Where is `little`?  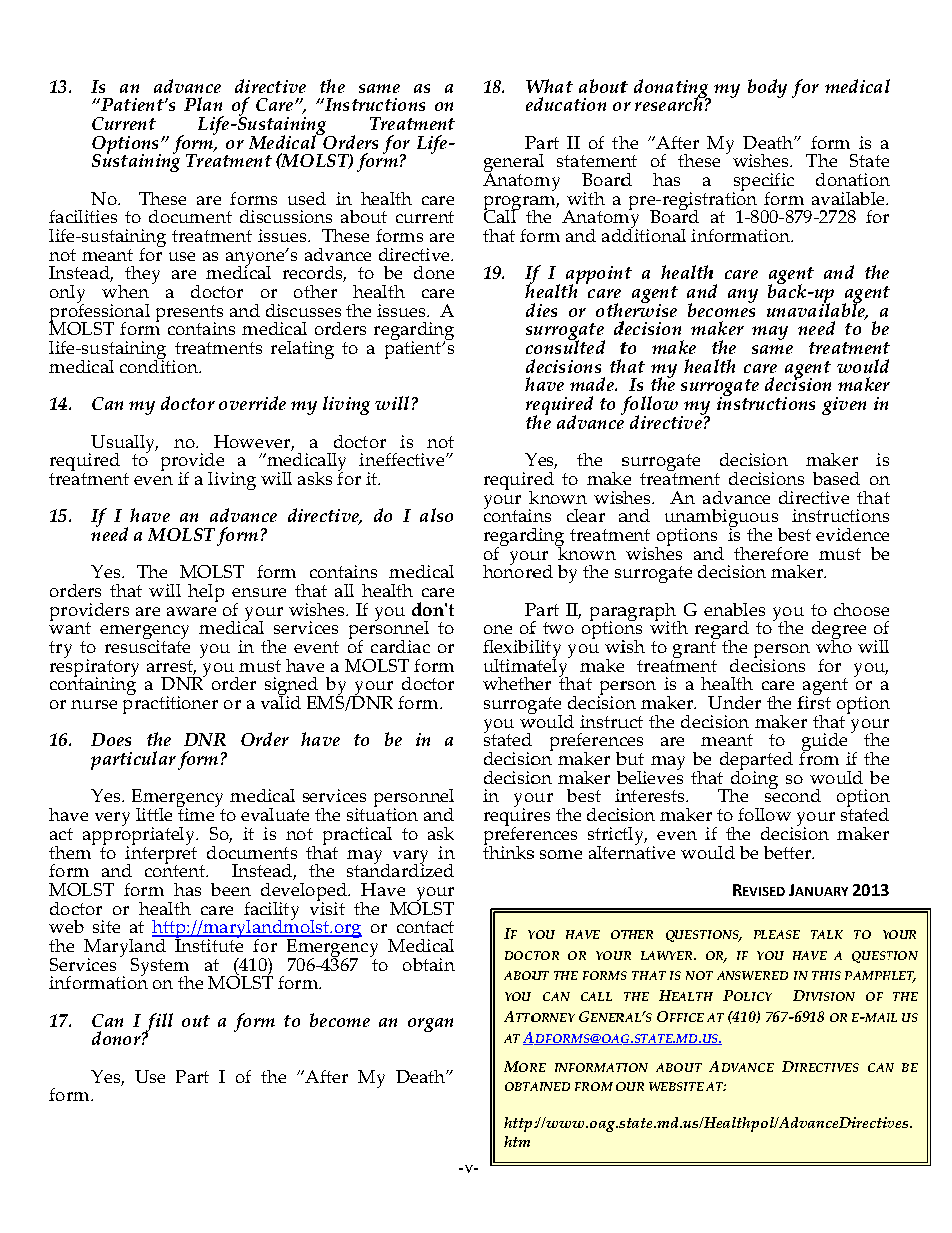 little is located at coordinates (154, 814).
